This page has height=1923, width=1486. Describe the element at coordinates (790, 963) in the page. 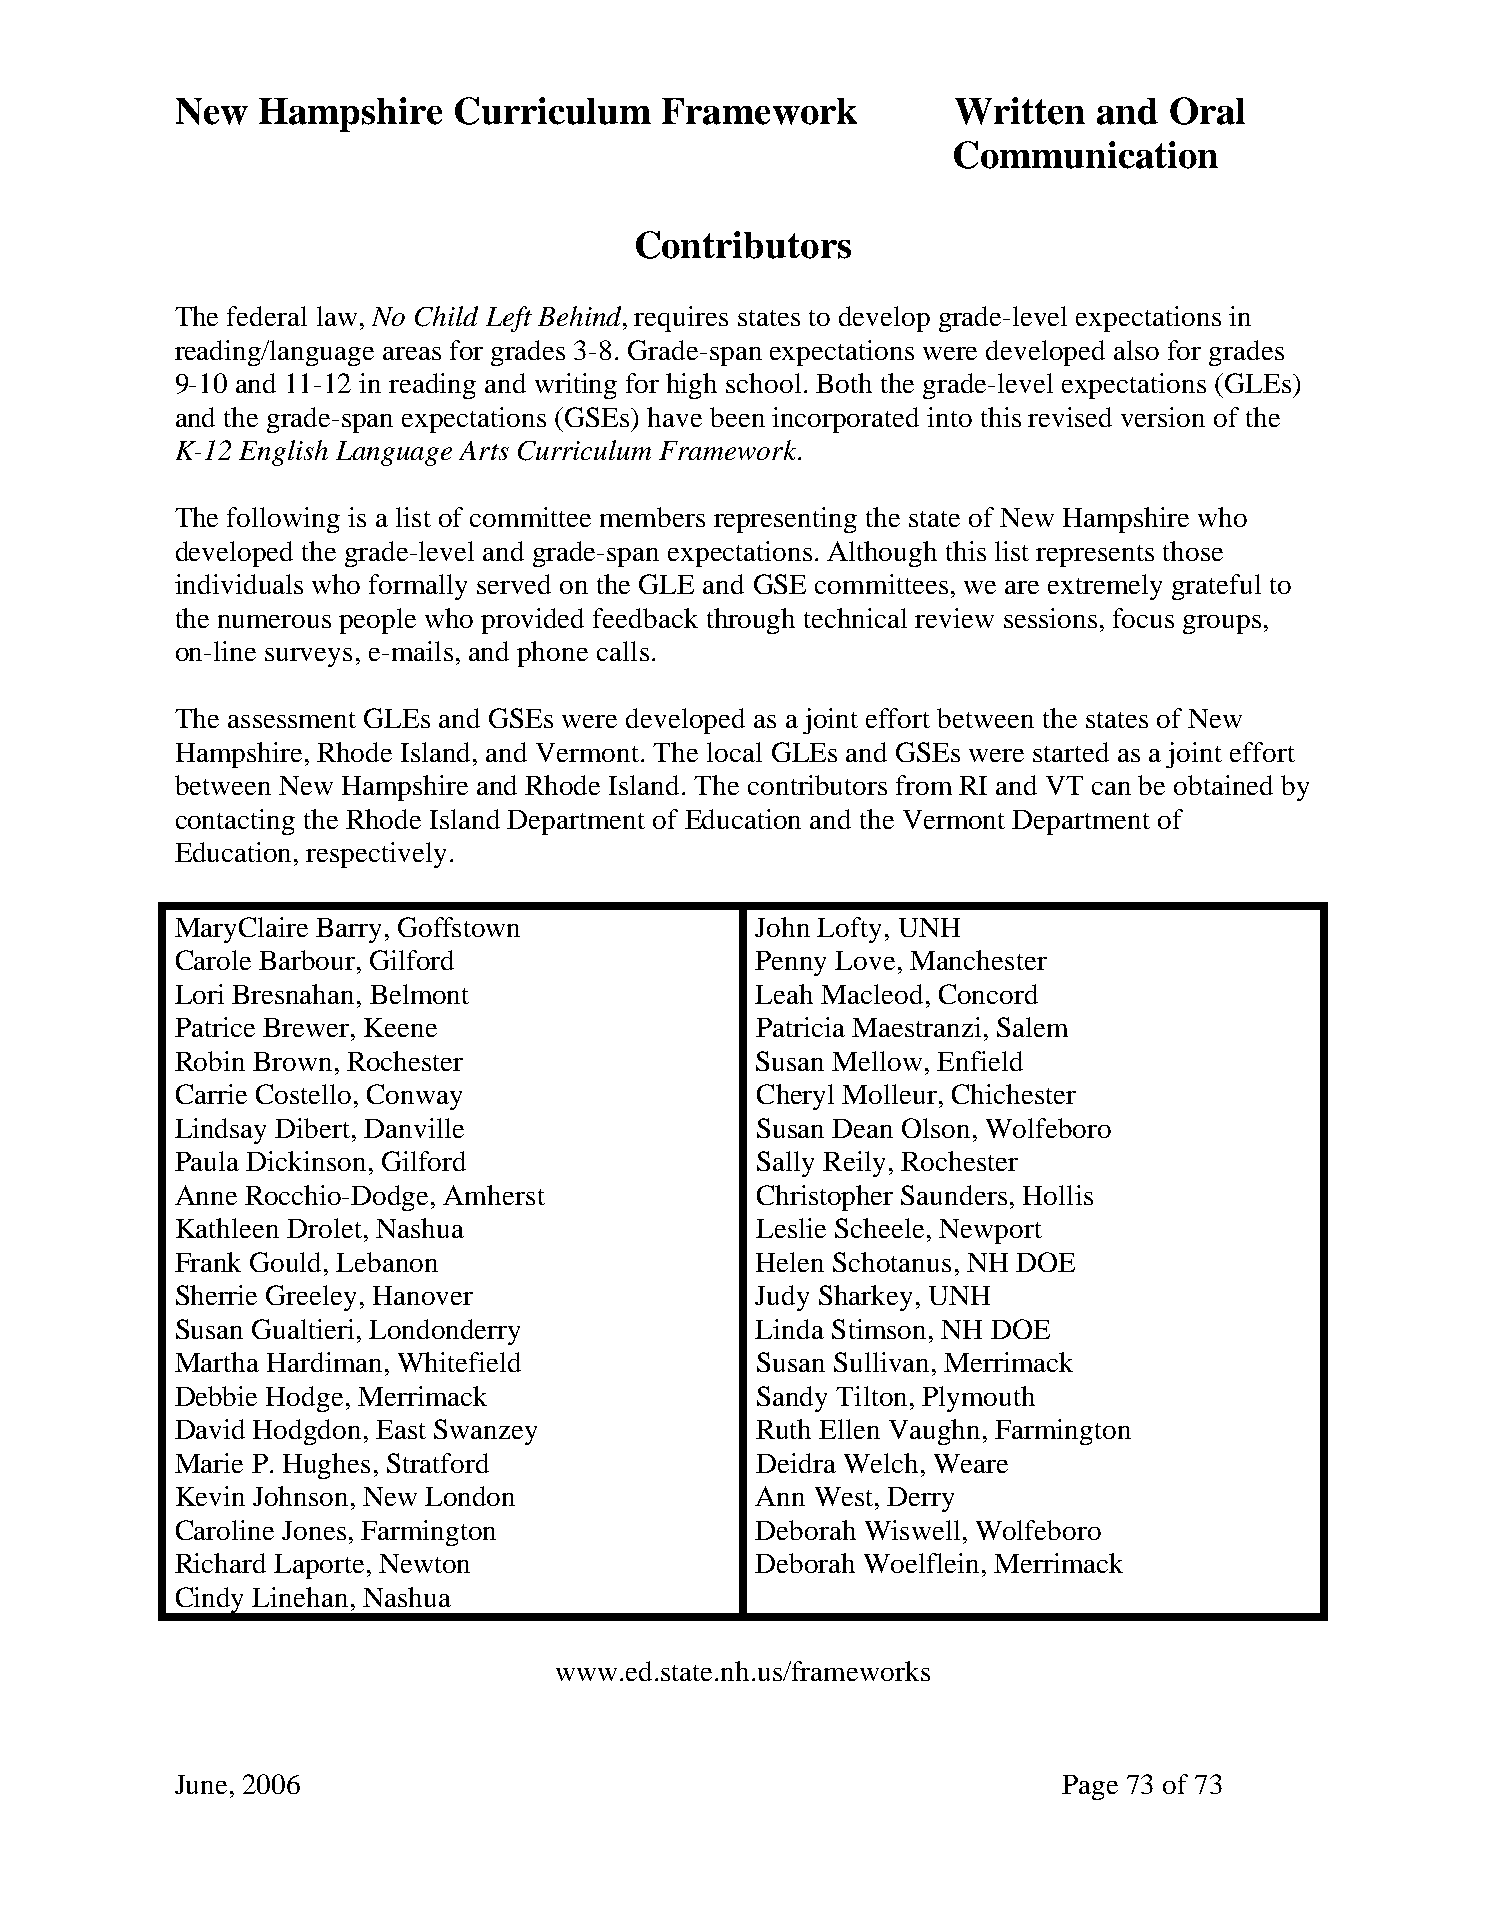

I see `Penny` at that location.
